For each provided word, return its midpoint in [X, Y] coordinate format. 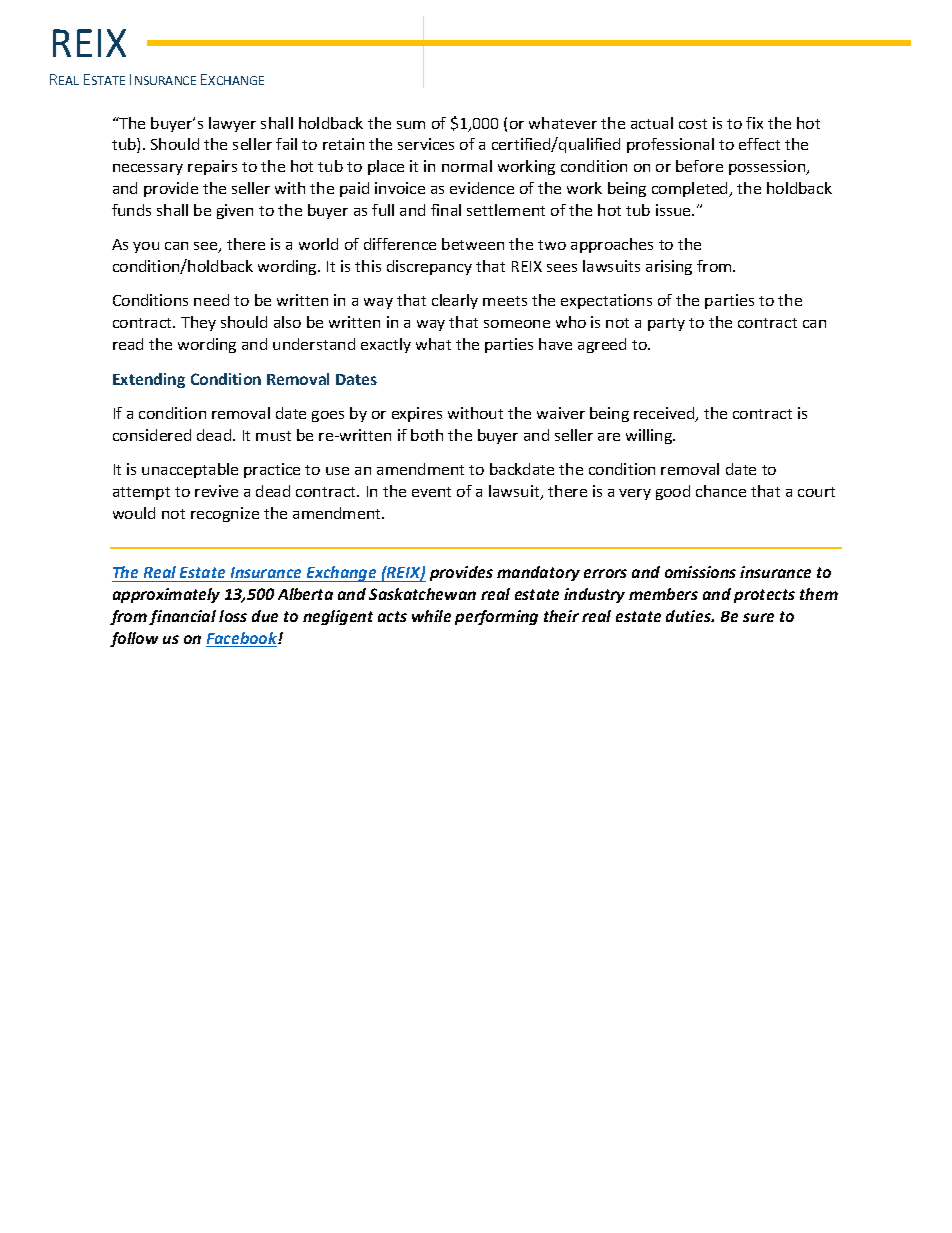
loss [233, 616]
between [473, 244]
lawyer [232, 124]
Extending [149, 380]
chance [721, 491]
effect [759, 144]
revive [216, 491]
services [426, 144]
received [665, 414]
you [146, 247]
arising [669, 267]
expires [417, 414]
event [431, 492]
